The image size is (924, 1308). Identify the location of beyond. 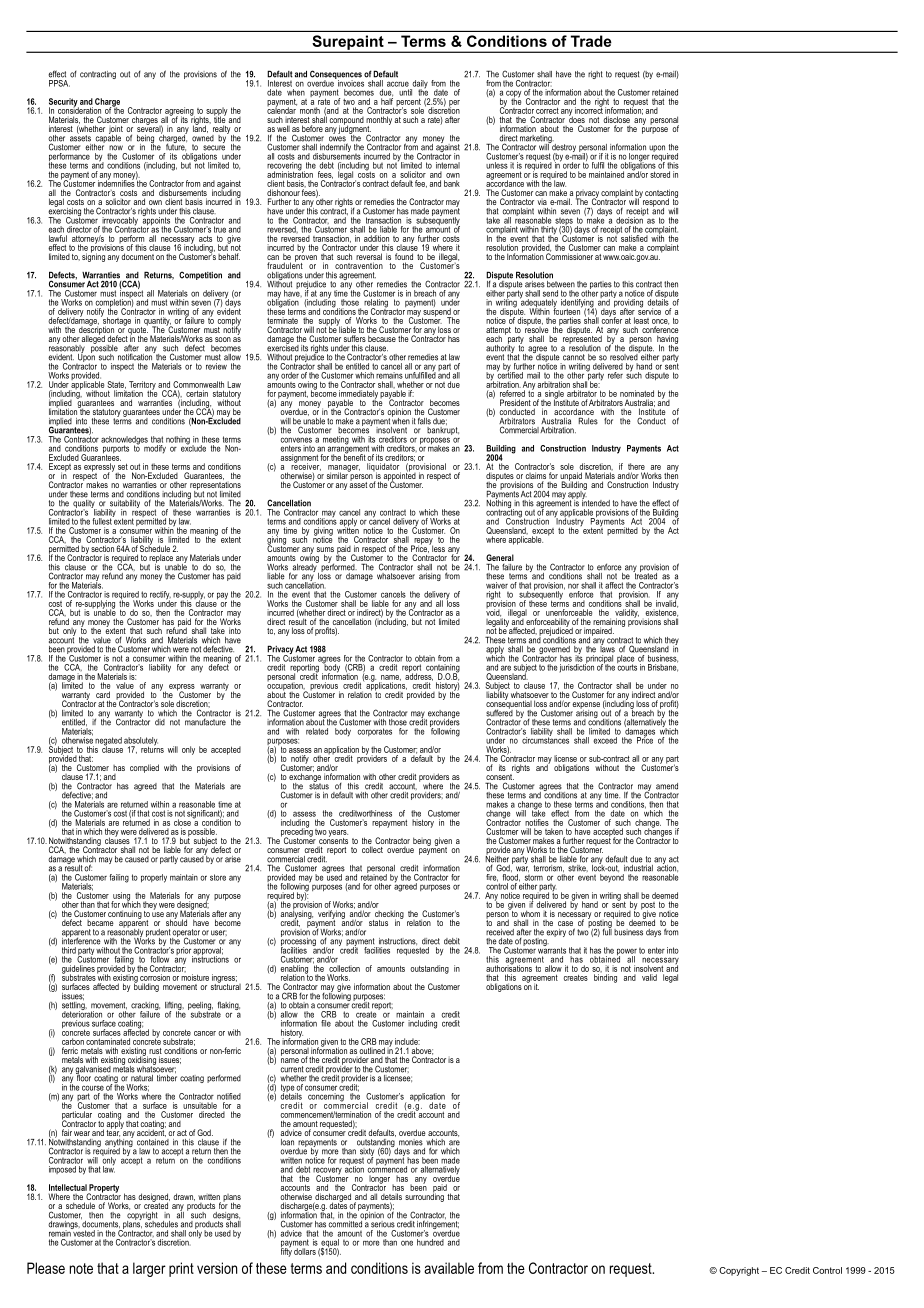
(612, 878).
